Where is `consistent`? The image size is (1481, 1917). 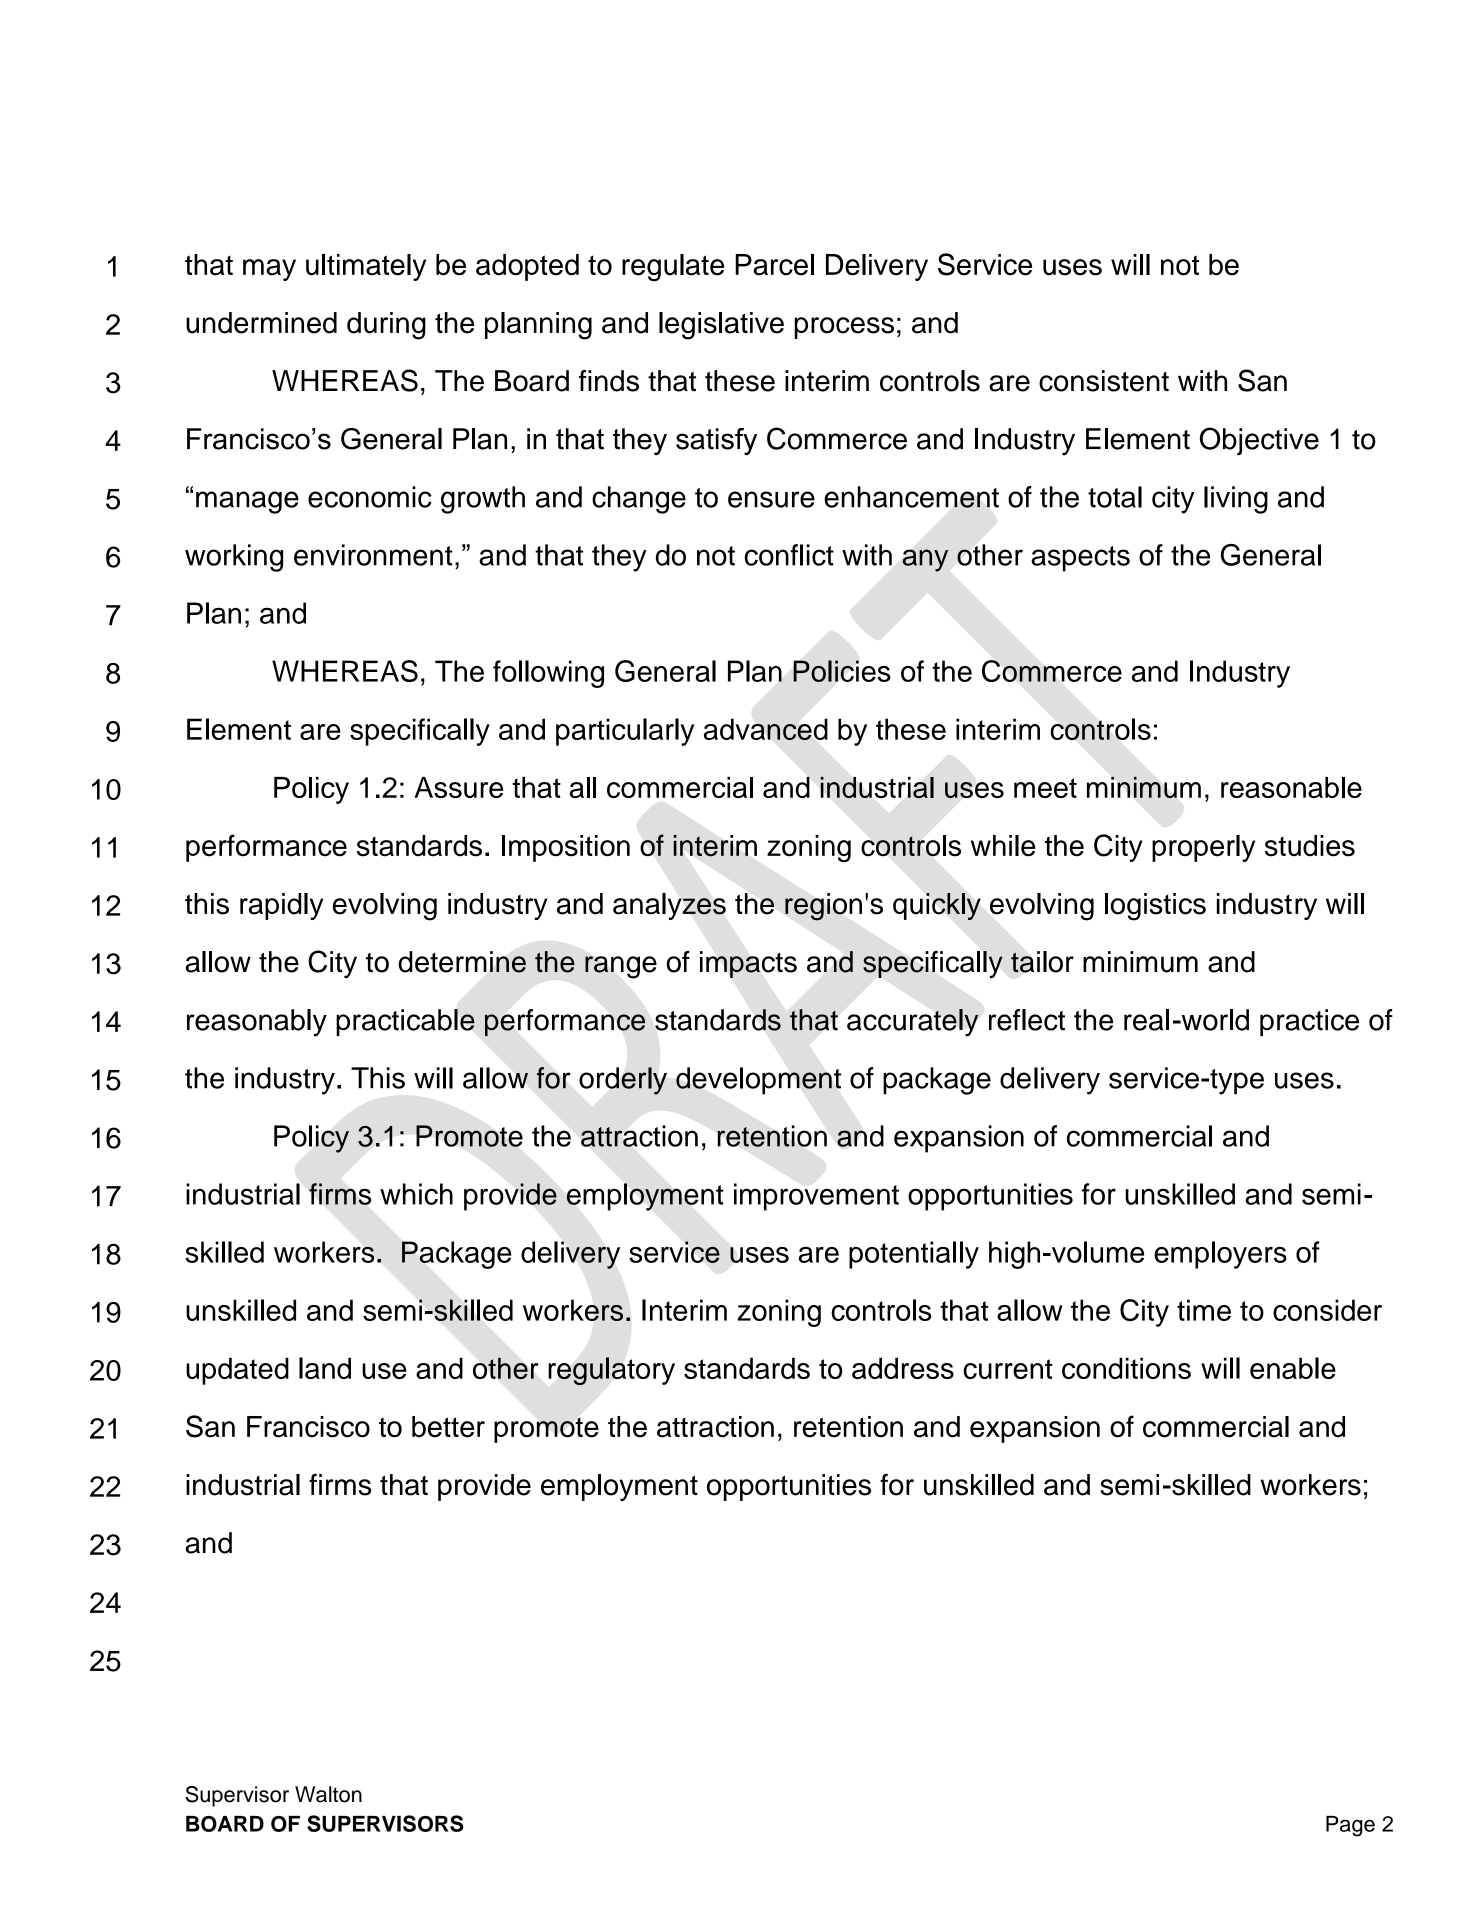 consistent is located at coordinates (1104, 381).
